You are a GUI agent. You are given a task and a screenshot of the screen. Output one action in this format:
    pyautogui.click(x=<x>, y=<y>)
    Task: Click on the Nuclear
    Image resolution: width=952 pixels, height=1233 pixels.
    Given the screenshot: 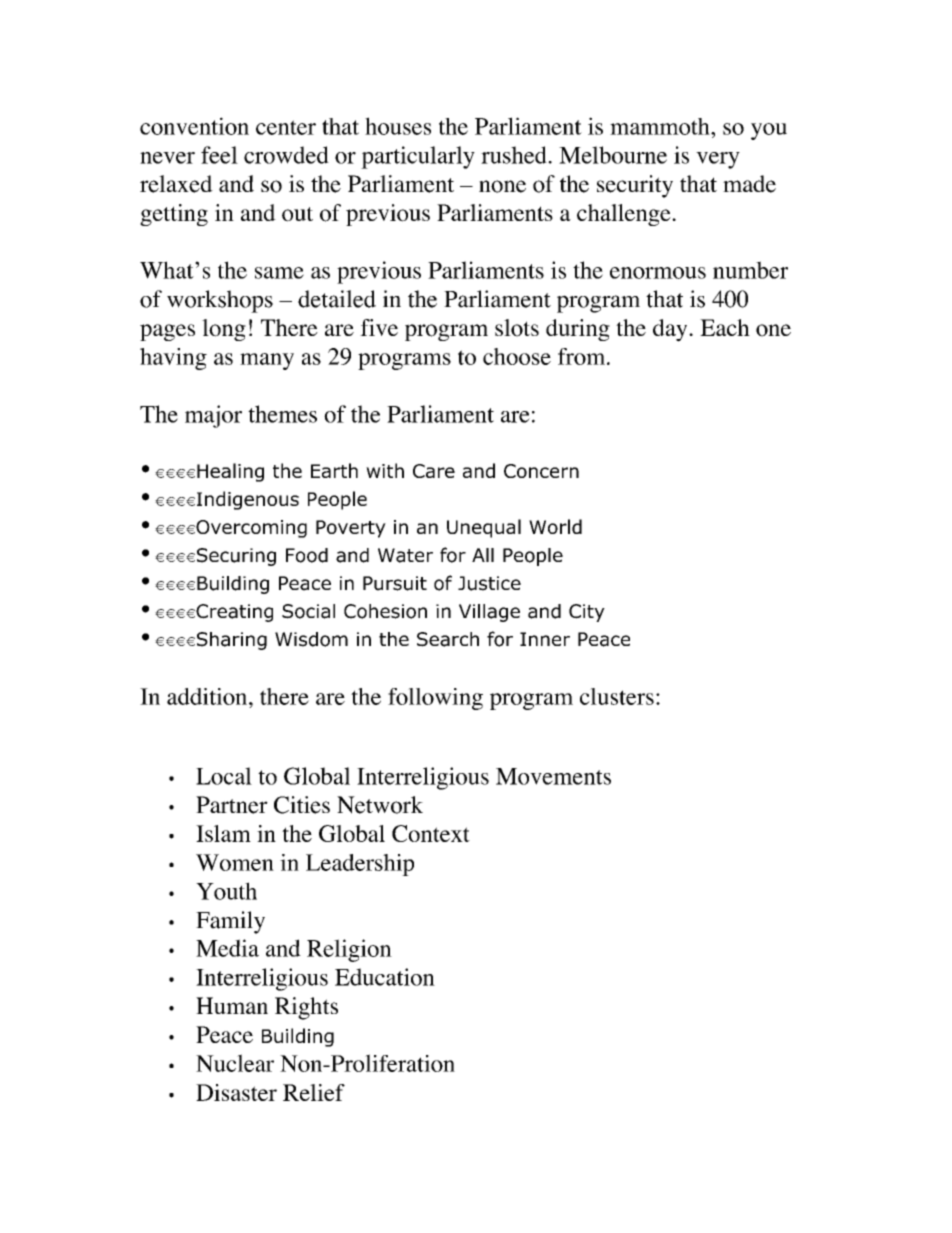 What is the action you would take?
    pyautogui.click(x=235, y=1063)
